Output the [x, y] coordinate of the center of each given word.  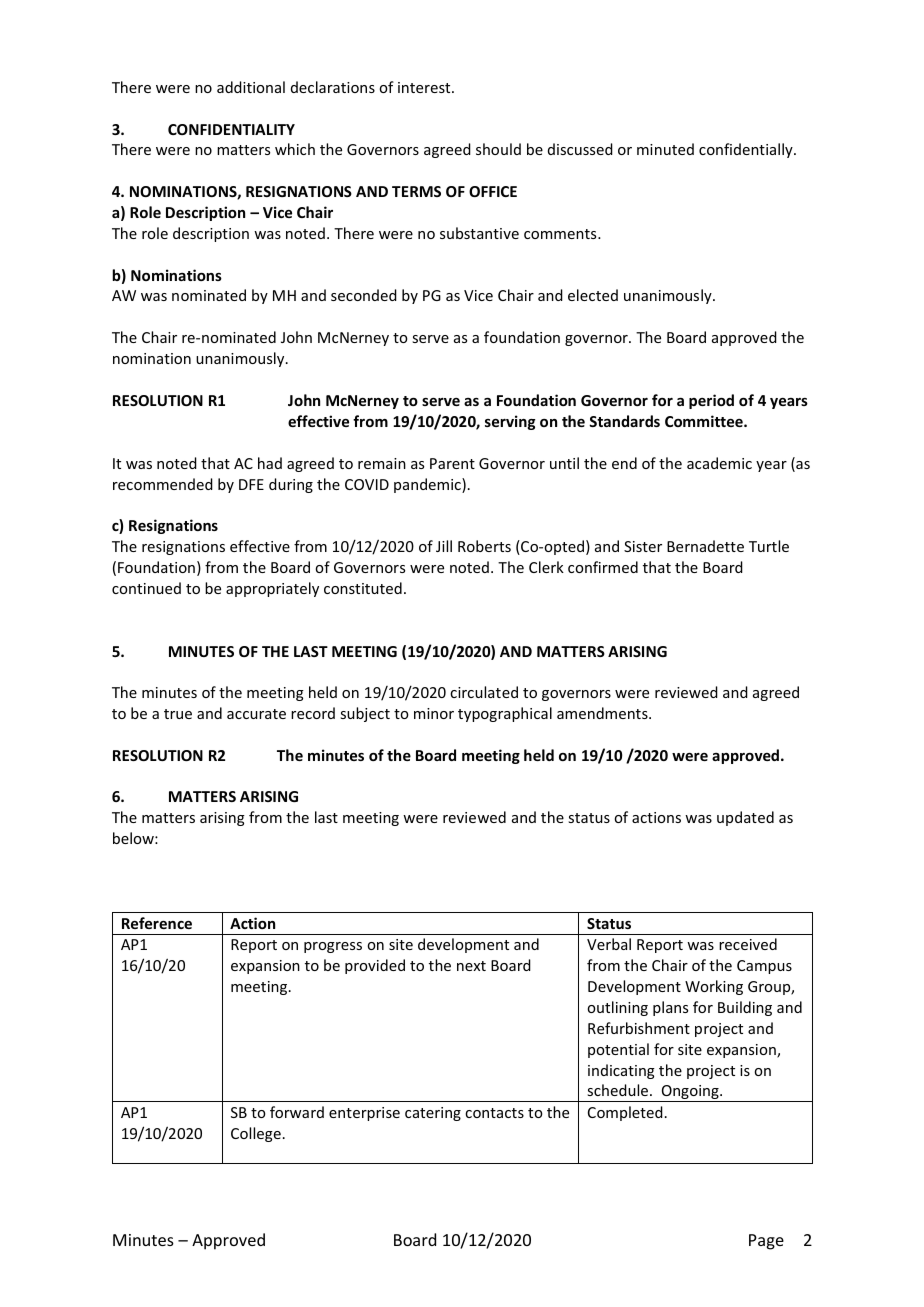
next [471, 966]
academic [719, 463]
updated [745, 818]
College [256, 1134]
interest [425, 87]
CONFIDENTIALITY [231, 129]
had [270, 463]
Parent [452, 463]
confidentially [747, 150]
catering [433, 1114]
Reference [157, 923]
